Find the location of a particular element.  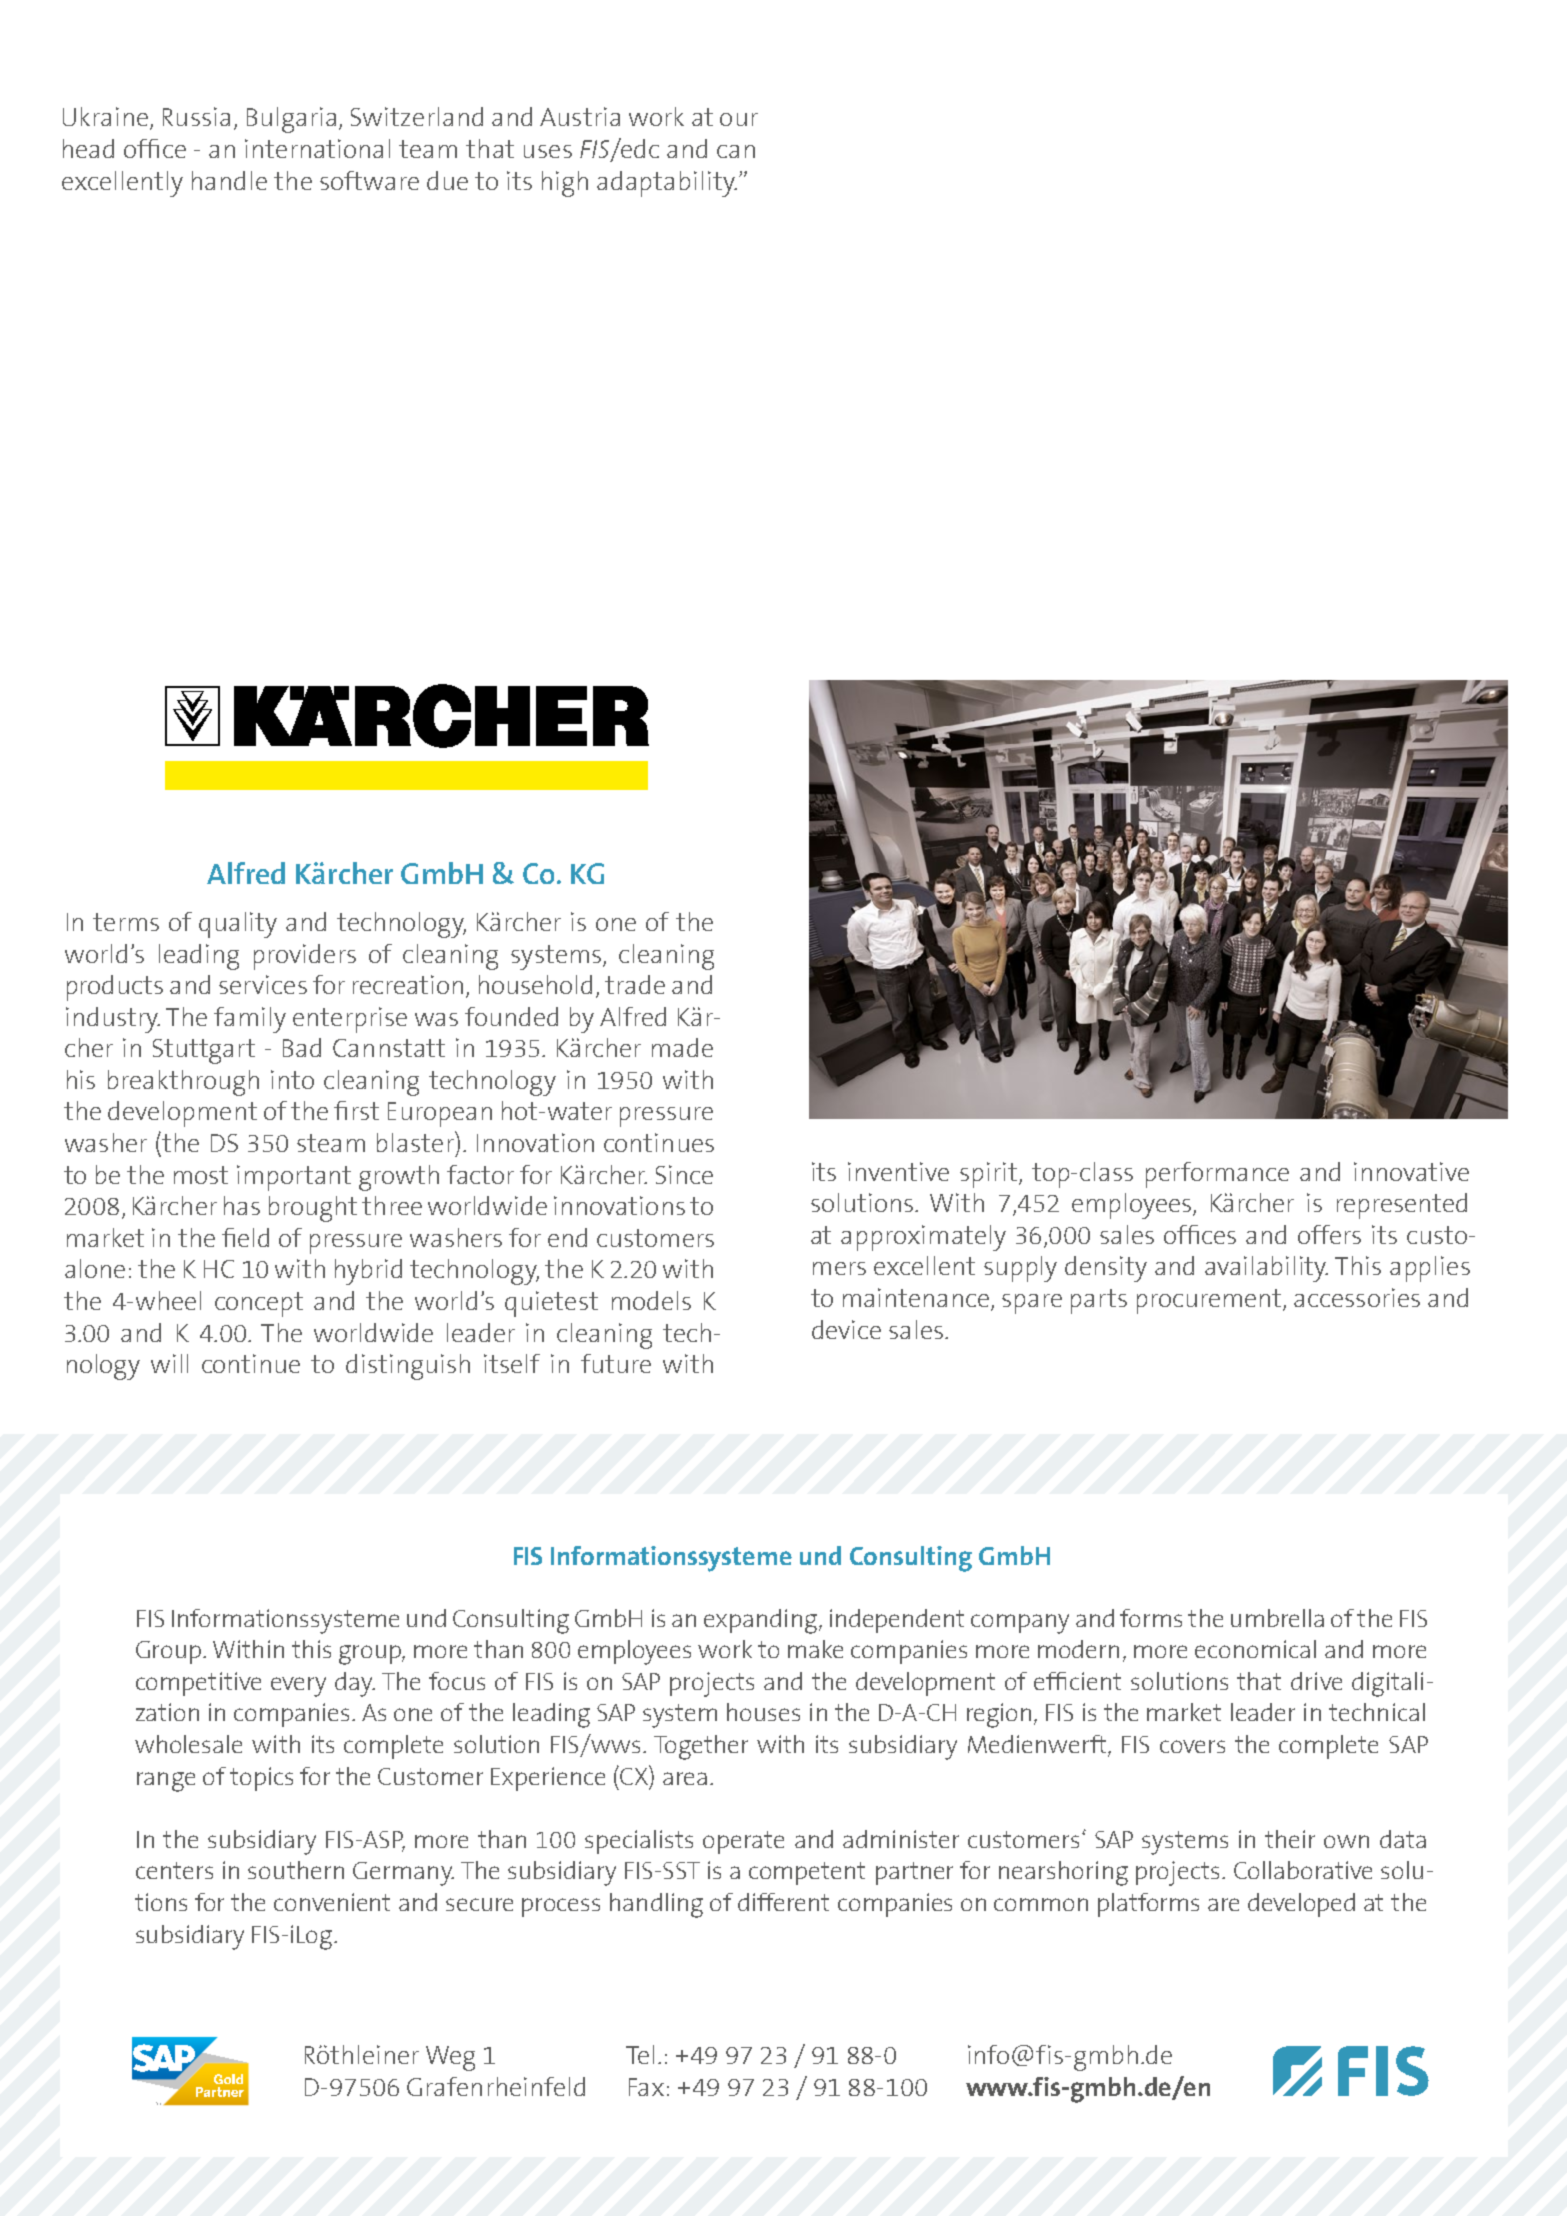

performance is located at coordinates (1217, 1175).
